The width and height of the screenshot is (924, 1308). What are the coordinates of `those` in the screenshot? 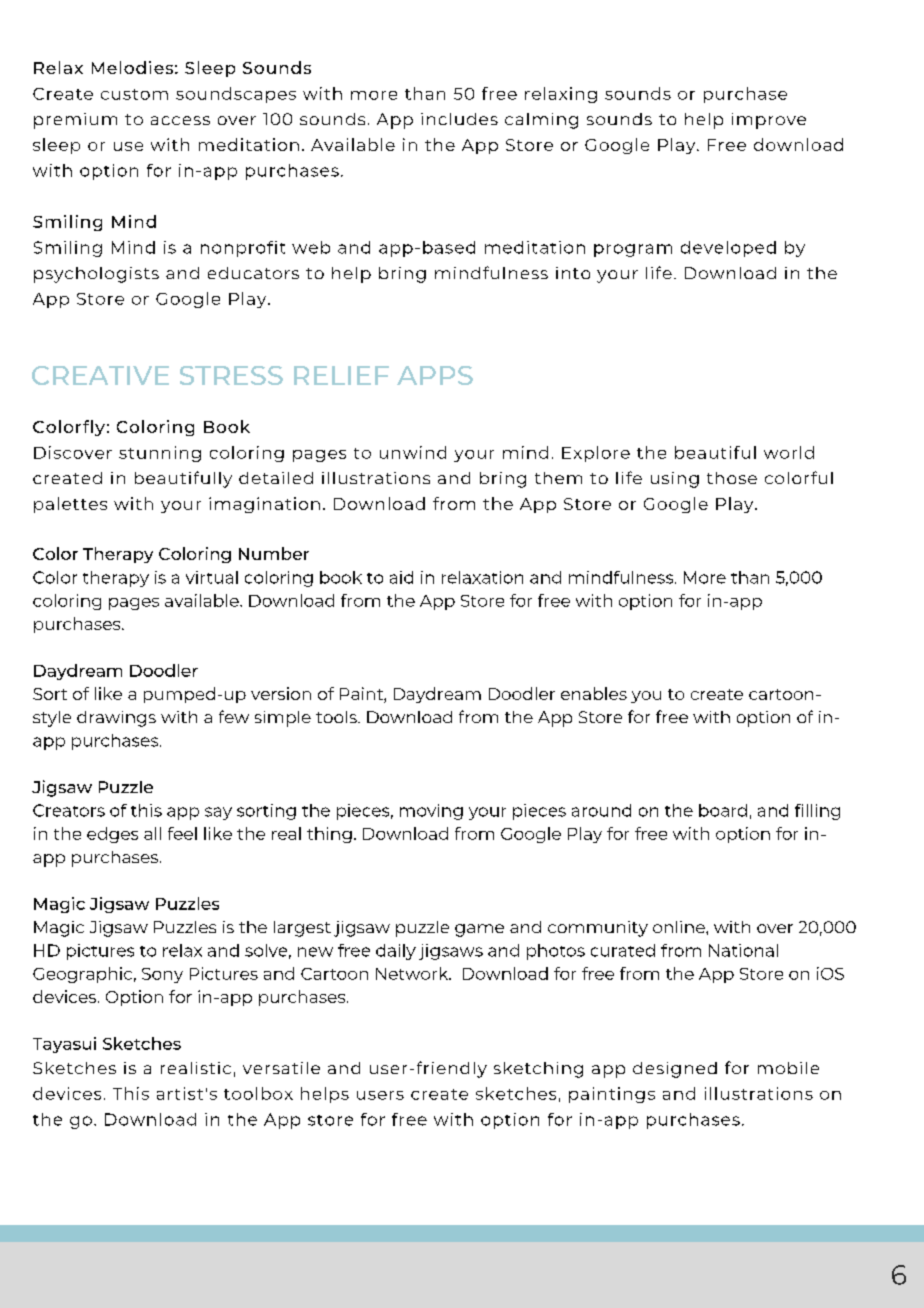 It's located at (732, 478).
